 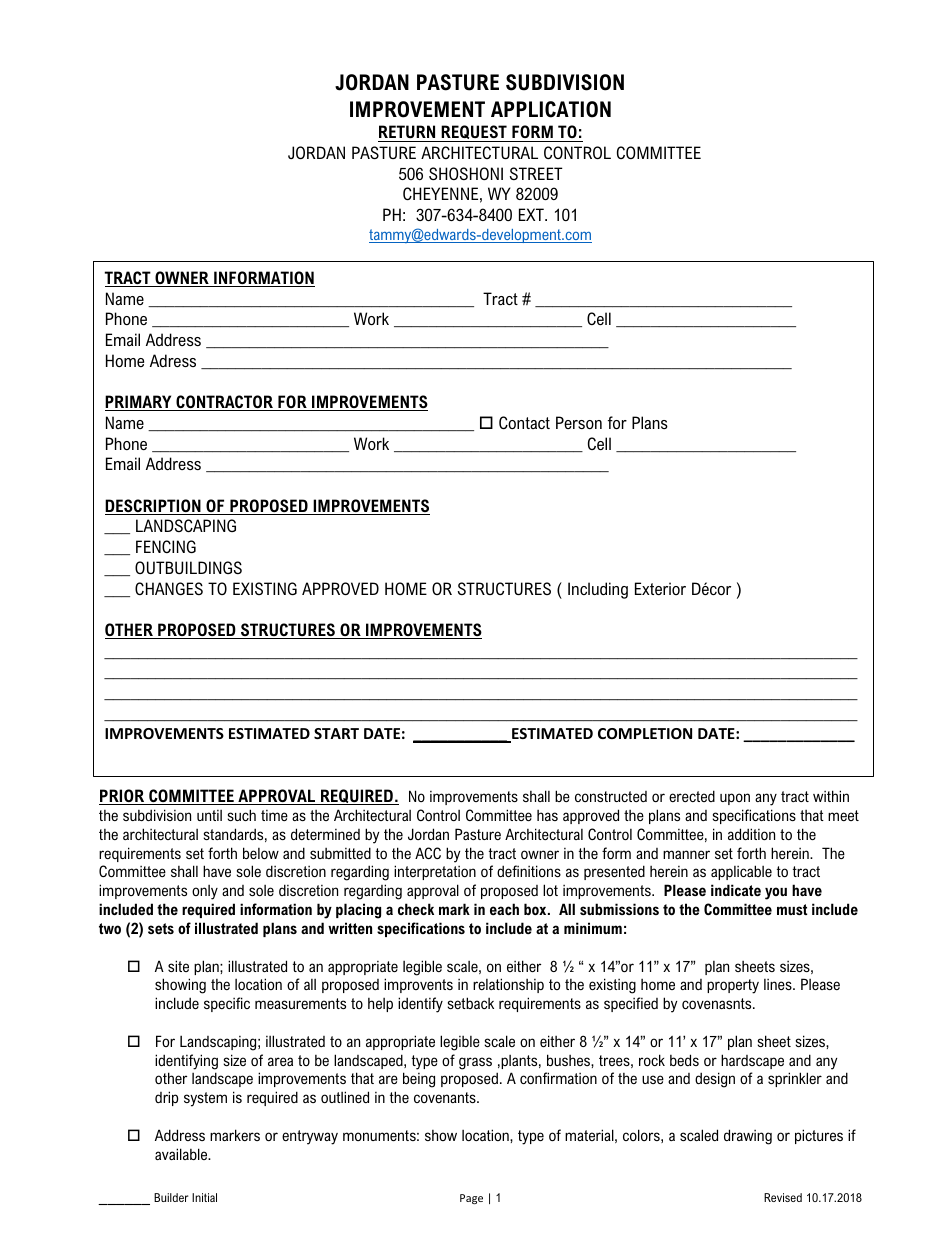 I want to click on Contact, so click(x=524, y=422).
